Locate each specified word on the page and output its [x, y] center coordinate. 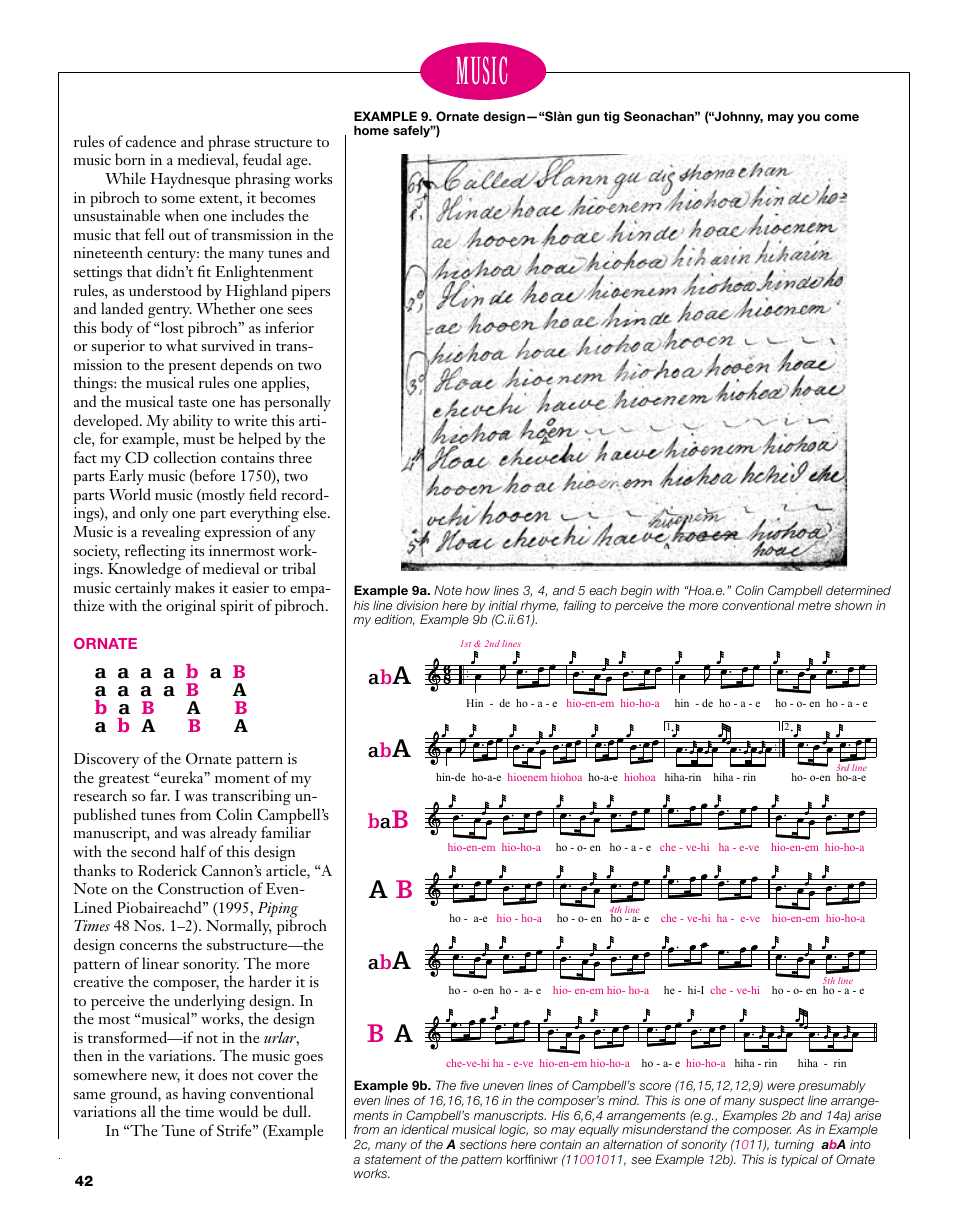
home [371, 130]
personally [298, 403]
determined [858, 590]
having [204, 1095]
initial [503, 605]
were [781, 1086]
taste [192, 403]
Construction [201, 888]
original [191, 607]
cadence [151, 141]
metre [814, 605]
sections [483, 1144]
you [808, 119]
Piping [277, 911]
